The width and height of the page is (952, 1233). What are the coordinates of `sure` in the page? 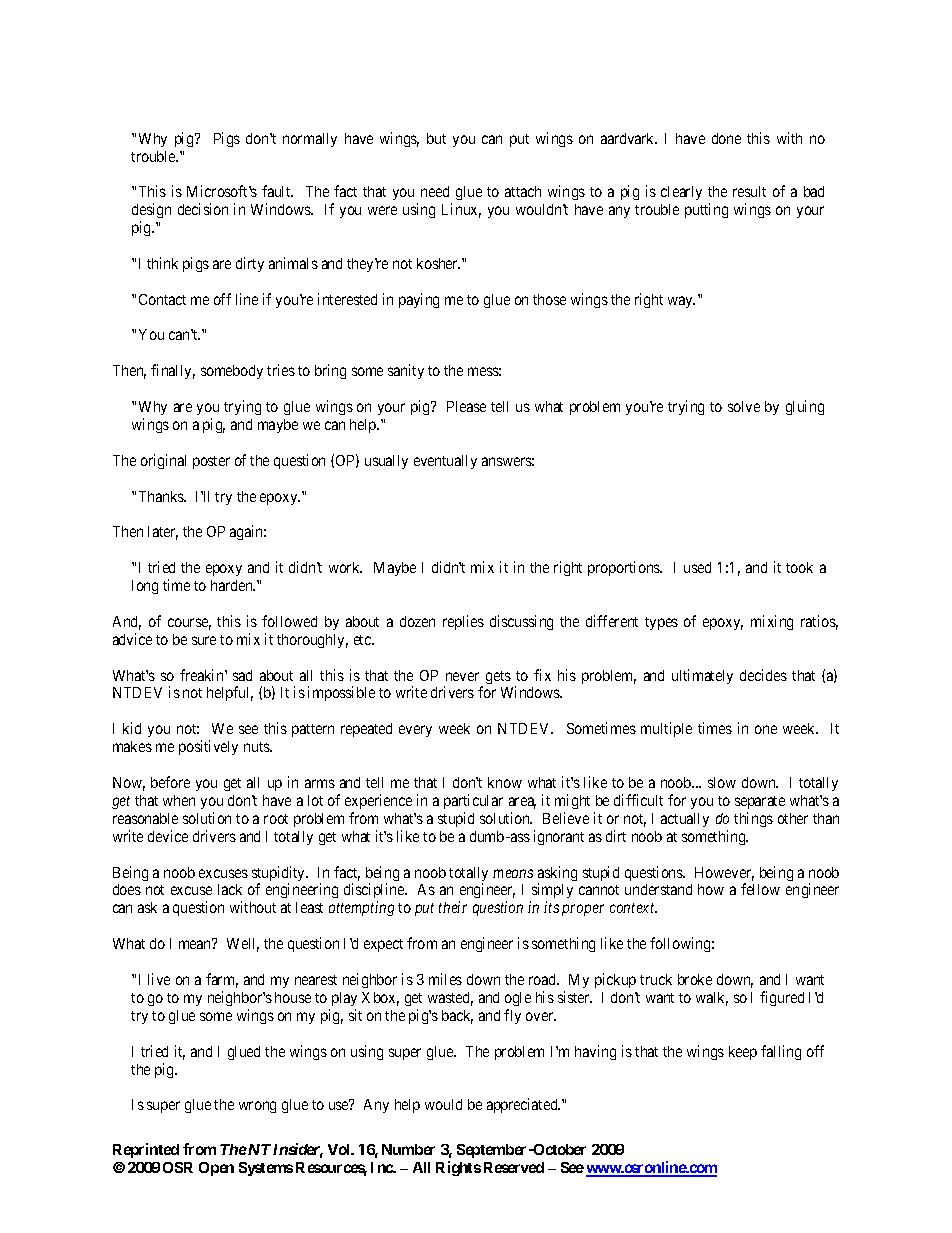 It's located at (204, 640).
